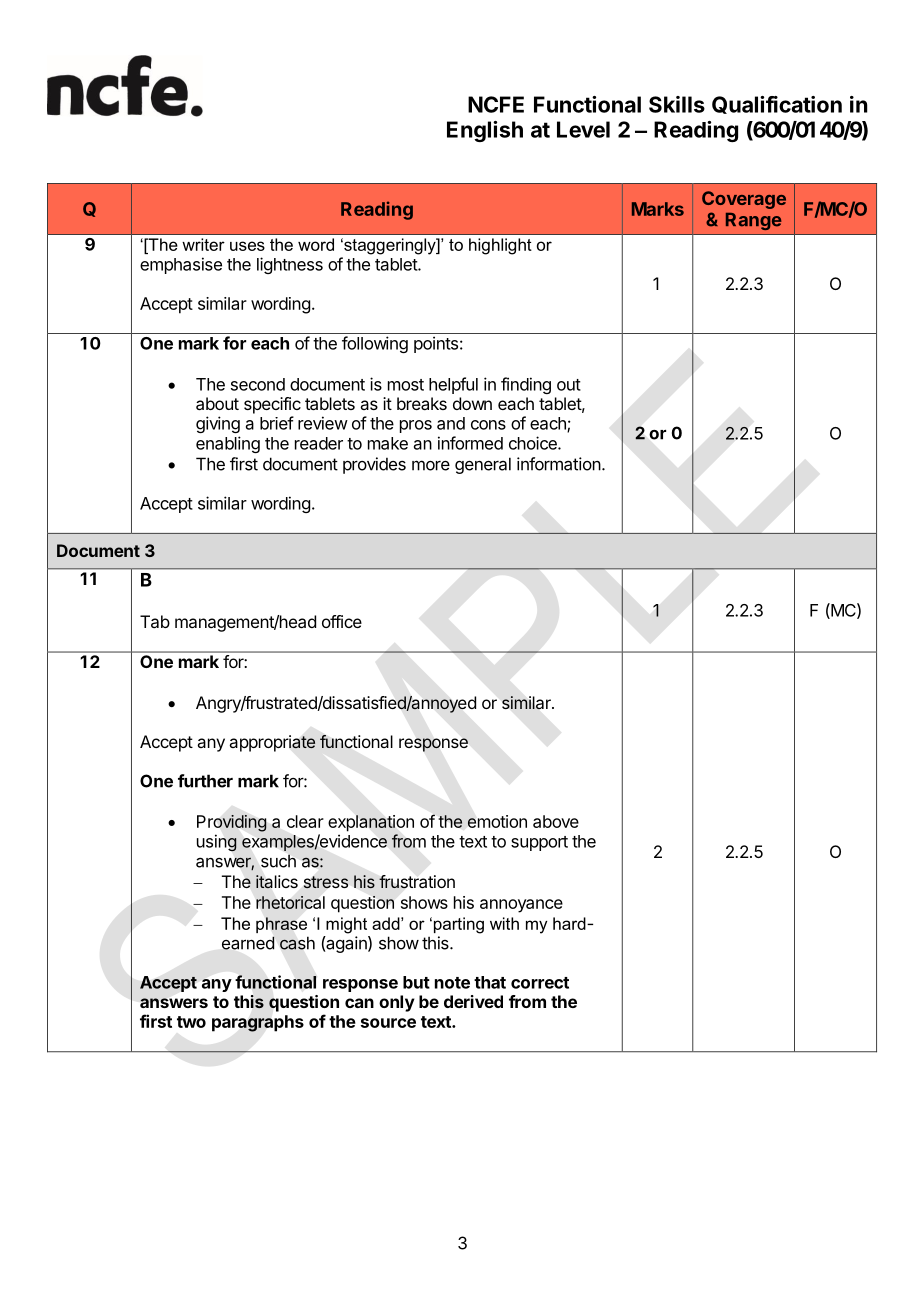 This screenshot has height=1308, width=924. Describe the element at coordinates (205, 781) in the screenshot. I see `further` at that location.
